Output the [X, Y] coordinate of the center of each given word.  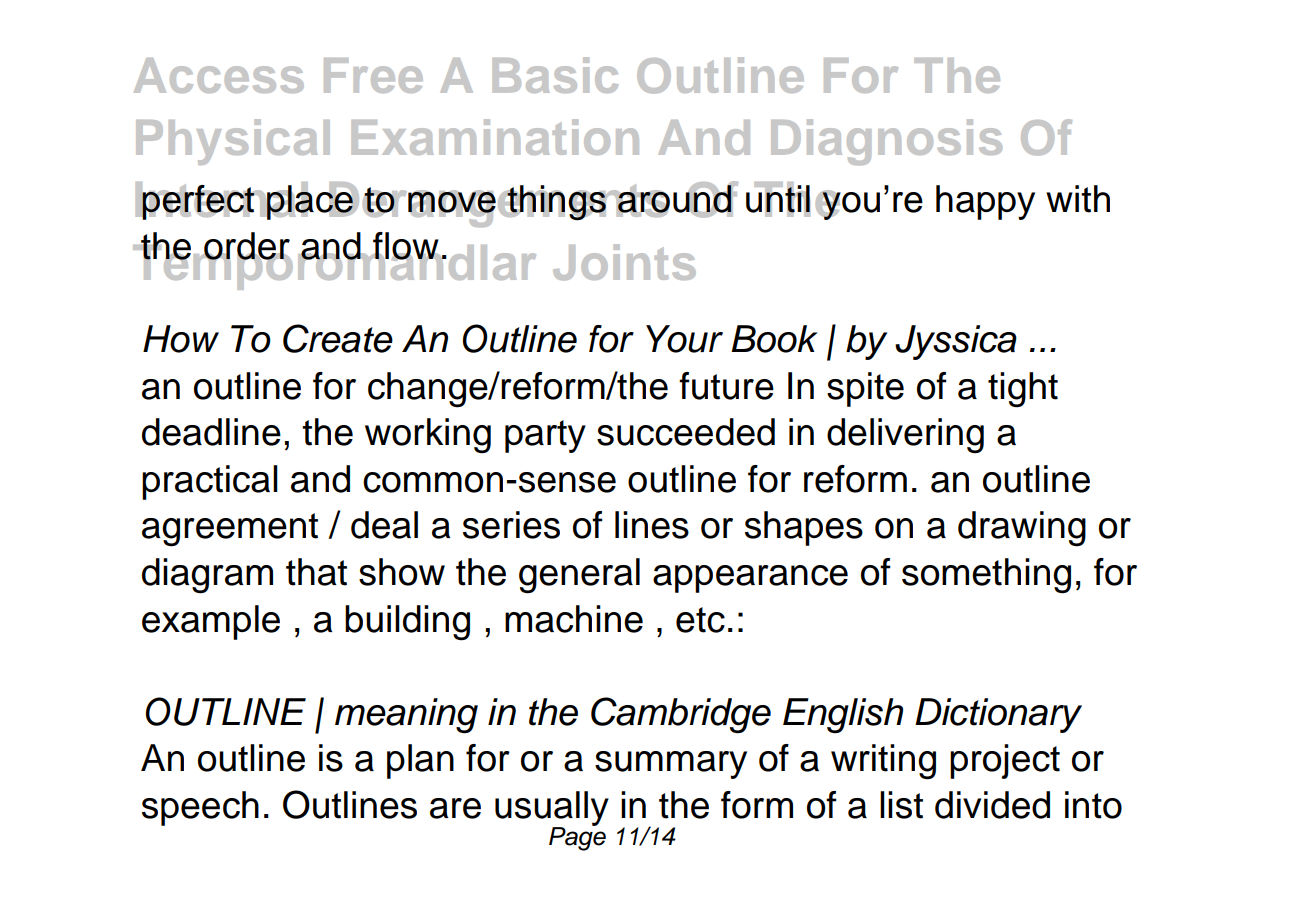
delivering [905, 436]
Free [373, 75]
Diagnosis [886, 142]
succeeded [686, 432]
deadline [211, 432]
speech [200, 808]
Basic [555, 75]
